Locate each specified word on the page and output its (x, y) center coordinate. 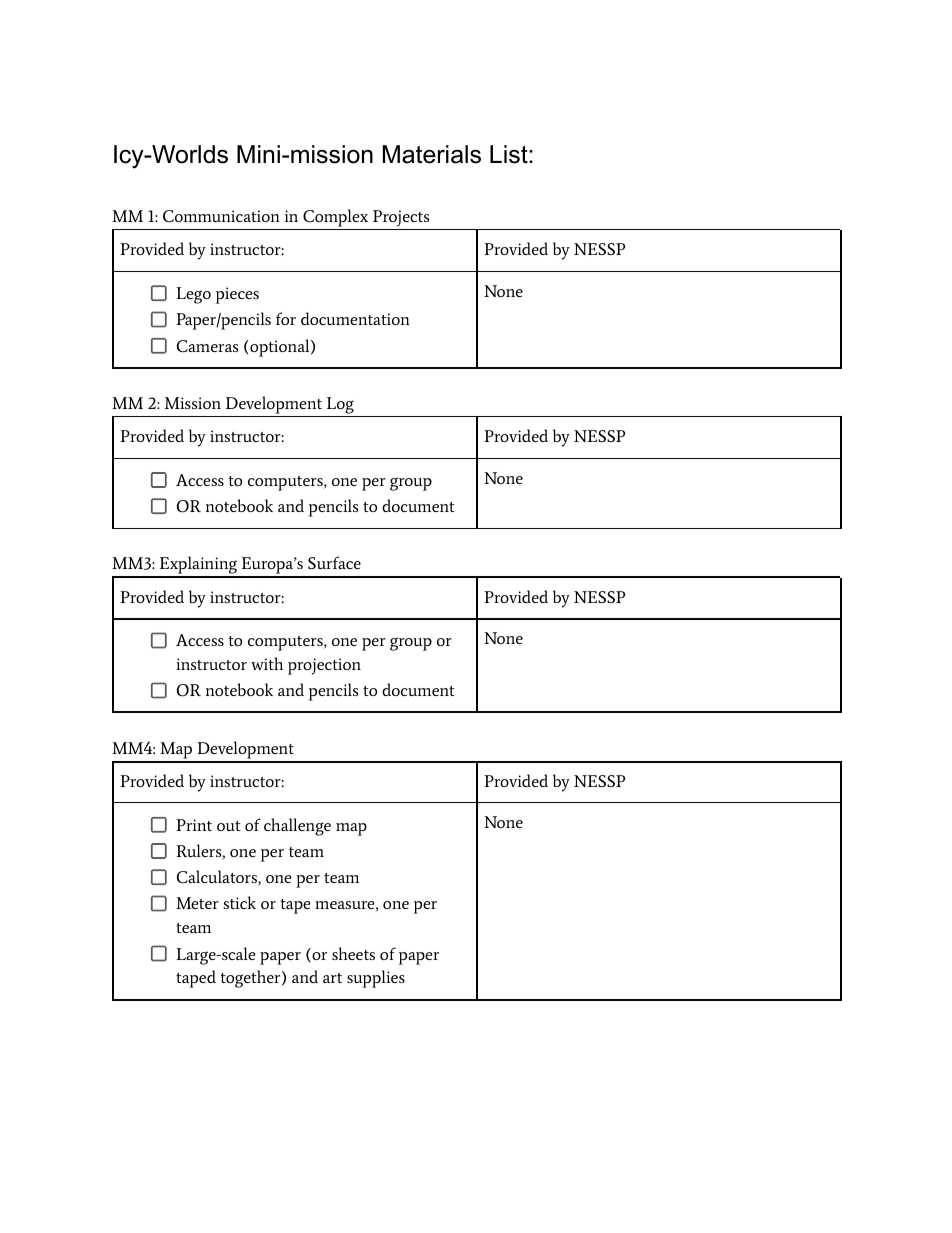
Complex (336, 219)
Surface (334, 562)
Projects (401, 220)
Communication (221, 216)
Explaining (198, 566)
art (332, 978)
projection (324, 666)
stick (239, 902)
